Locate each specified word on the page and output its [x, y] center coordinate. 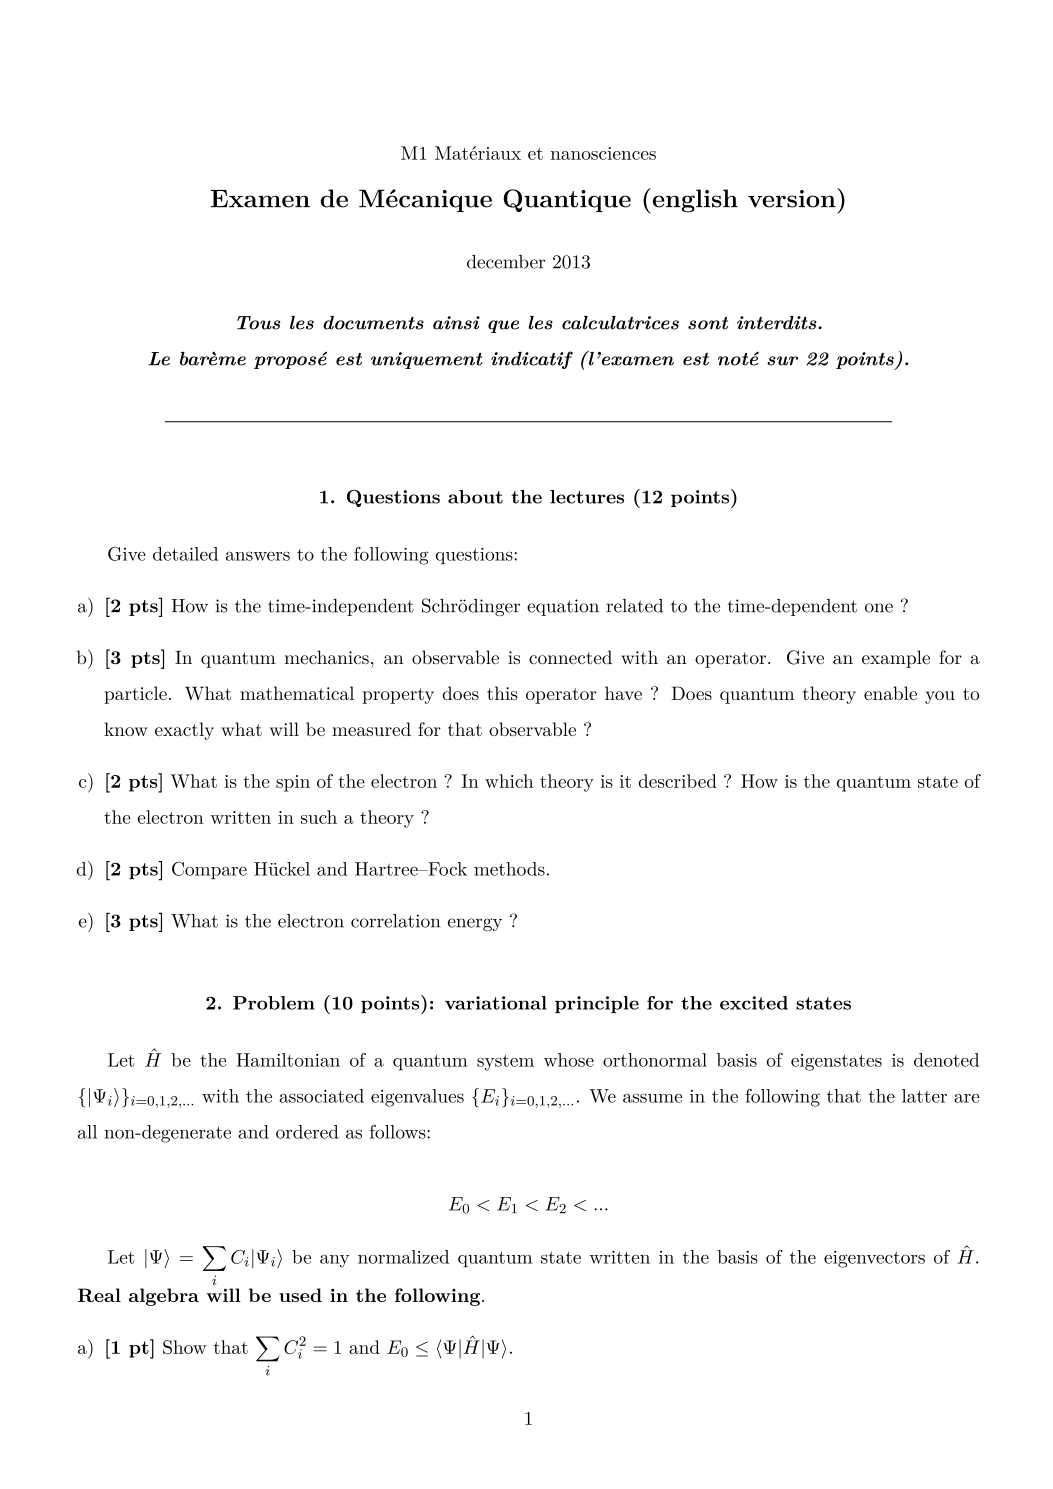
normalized [403, 1257]
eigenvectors [874, 1259]
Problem [274, 1003]
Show [185, 1347]
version [793, 198]
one [879, 608]
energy [475, 925]
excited [754, 1003]
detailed [185, 554]
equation [563, 607]
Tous [258, 323]
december [506, 262]
